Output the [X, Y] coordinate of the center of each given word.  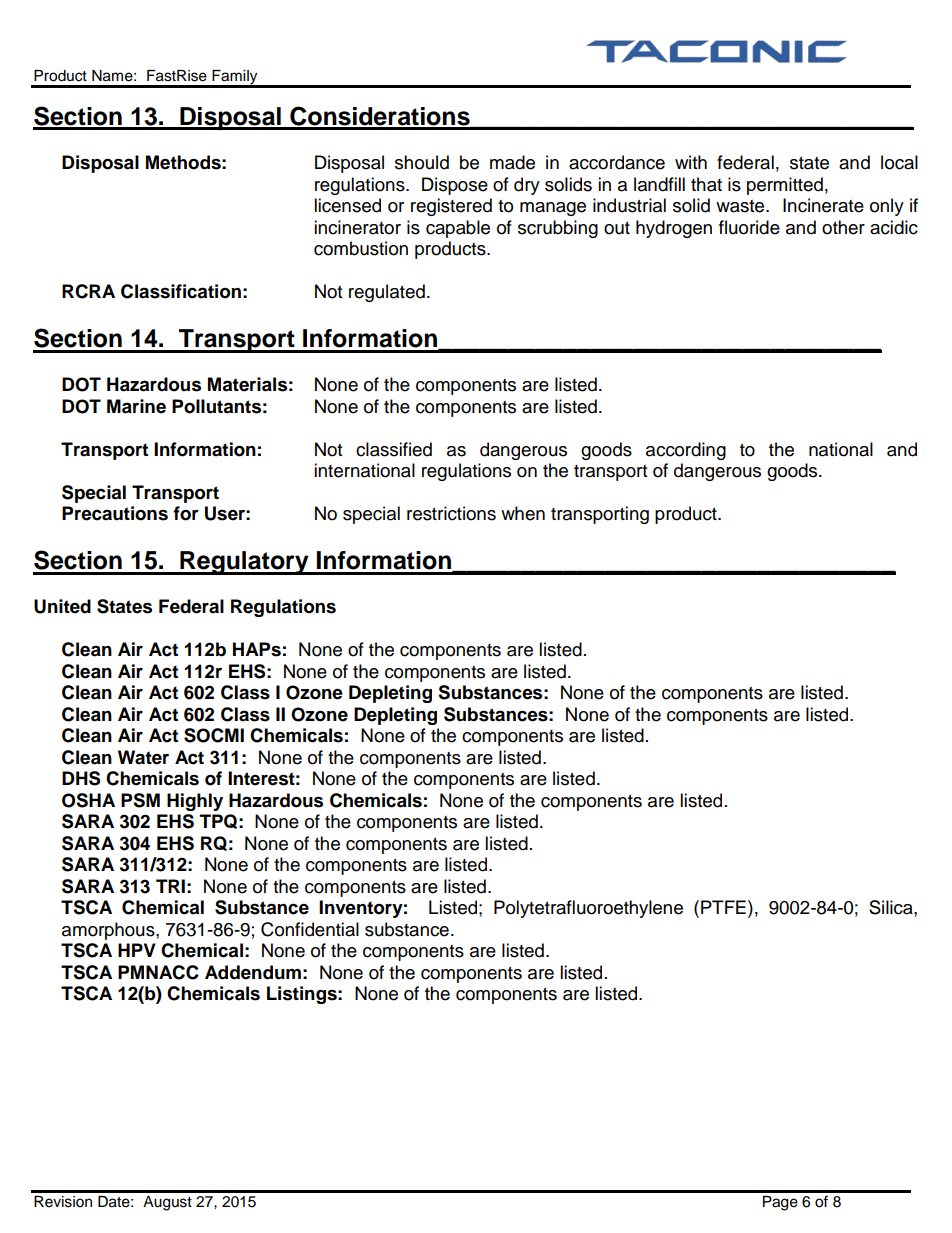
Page [780, 1203]
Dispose [455, 186]
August [167, 1203]
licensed [347, 205]
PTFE [723, 907]
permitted [785, 186]
